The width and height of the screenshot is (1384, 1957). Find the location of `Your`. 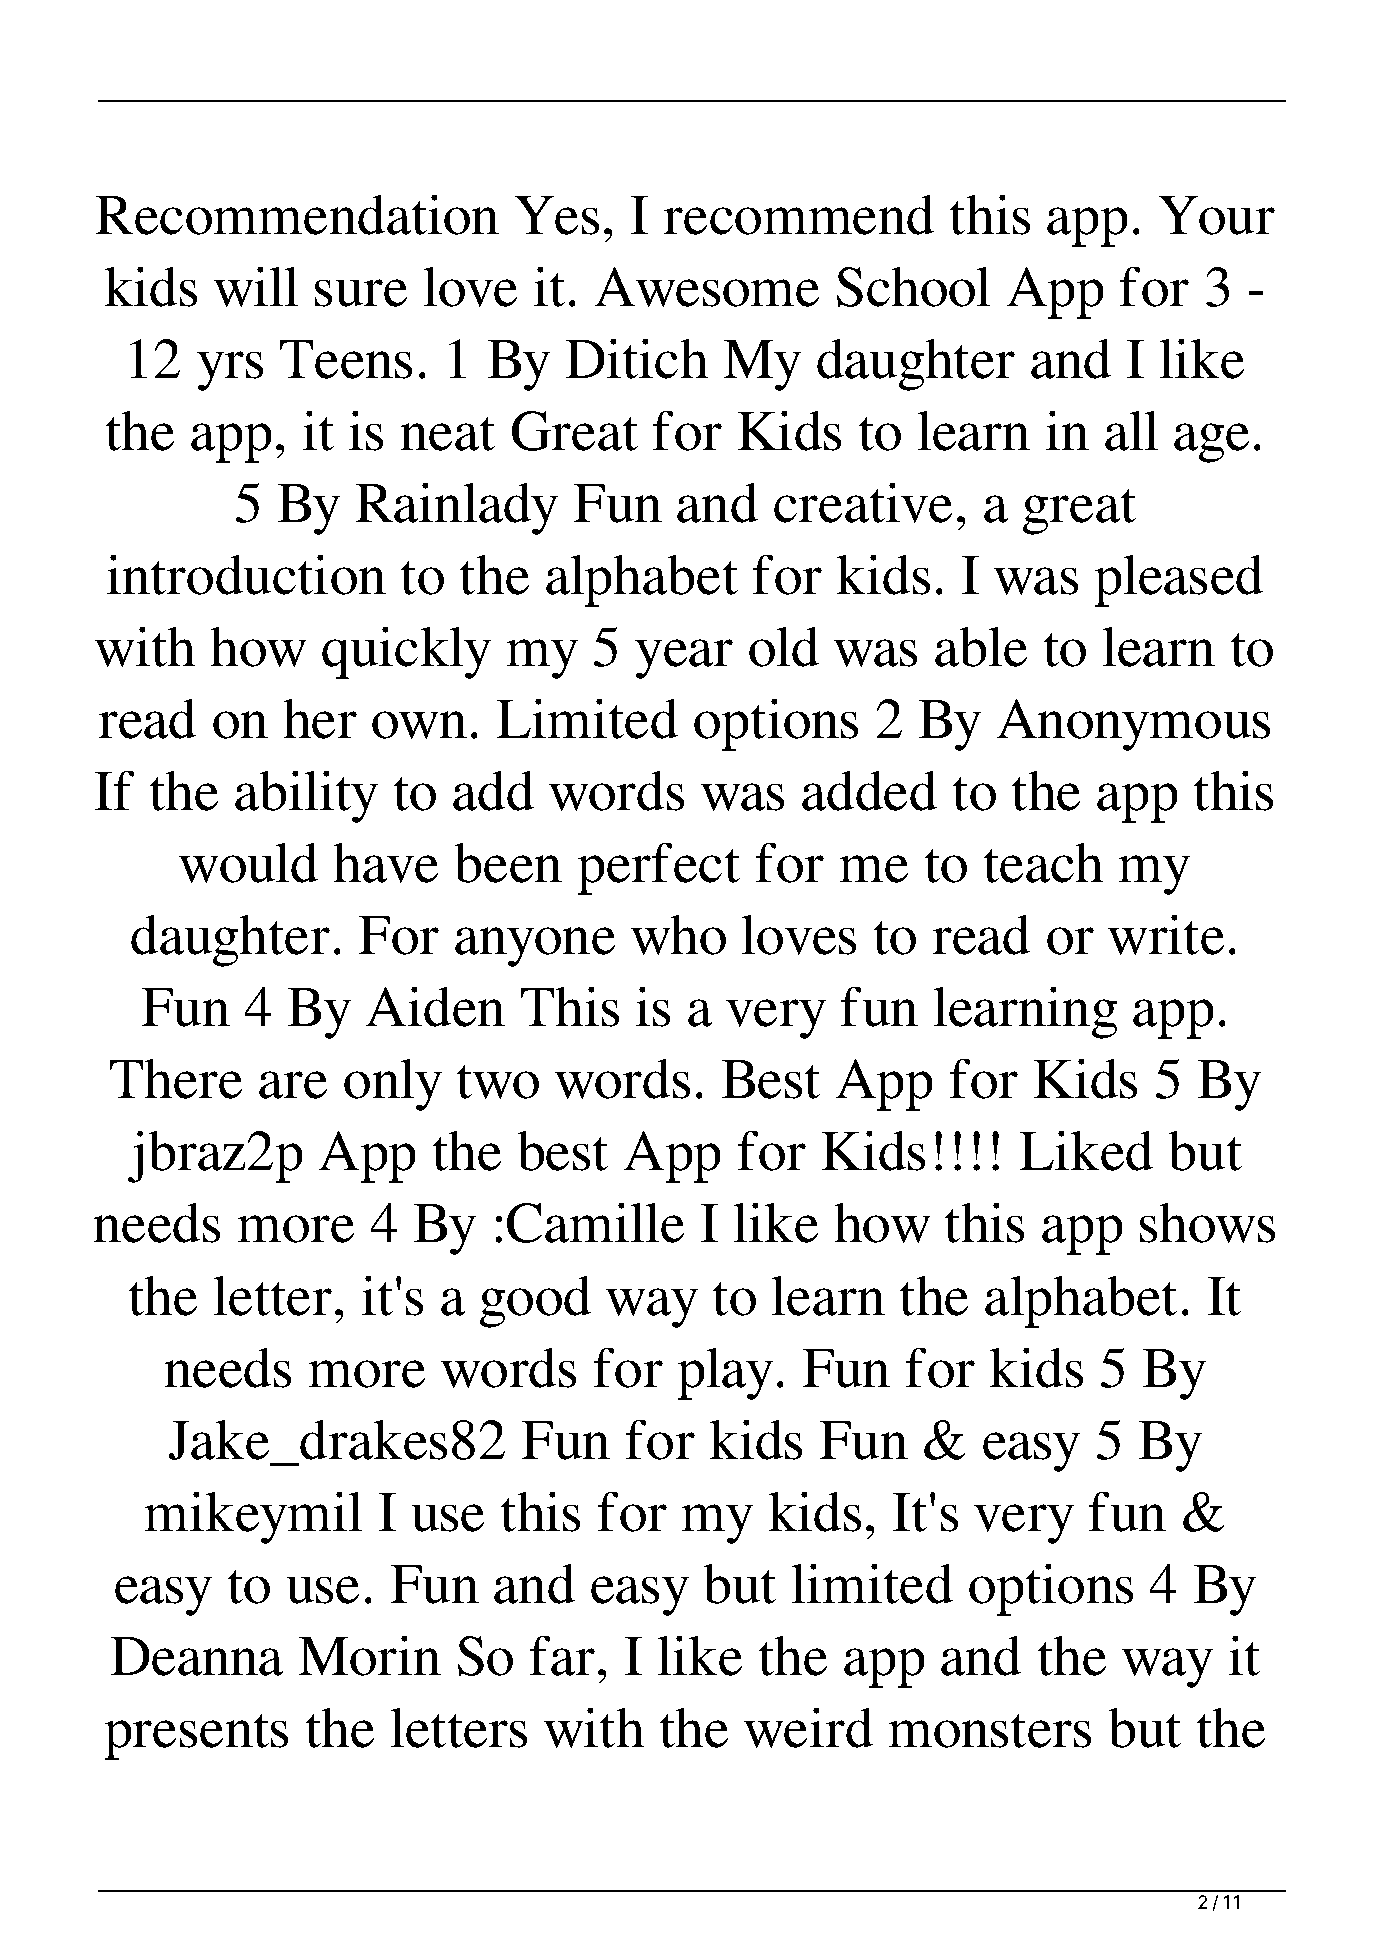

Your is located at coordinates (1217, 215).
